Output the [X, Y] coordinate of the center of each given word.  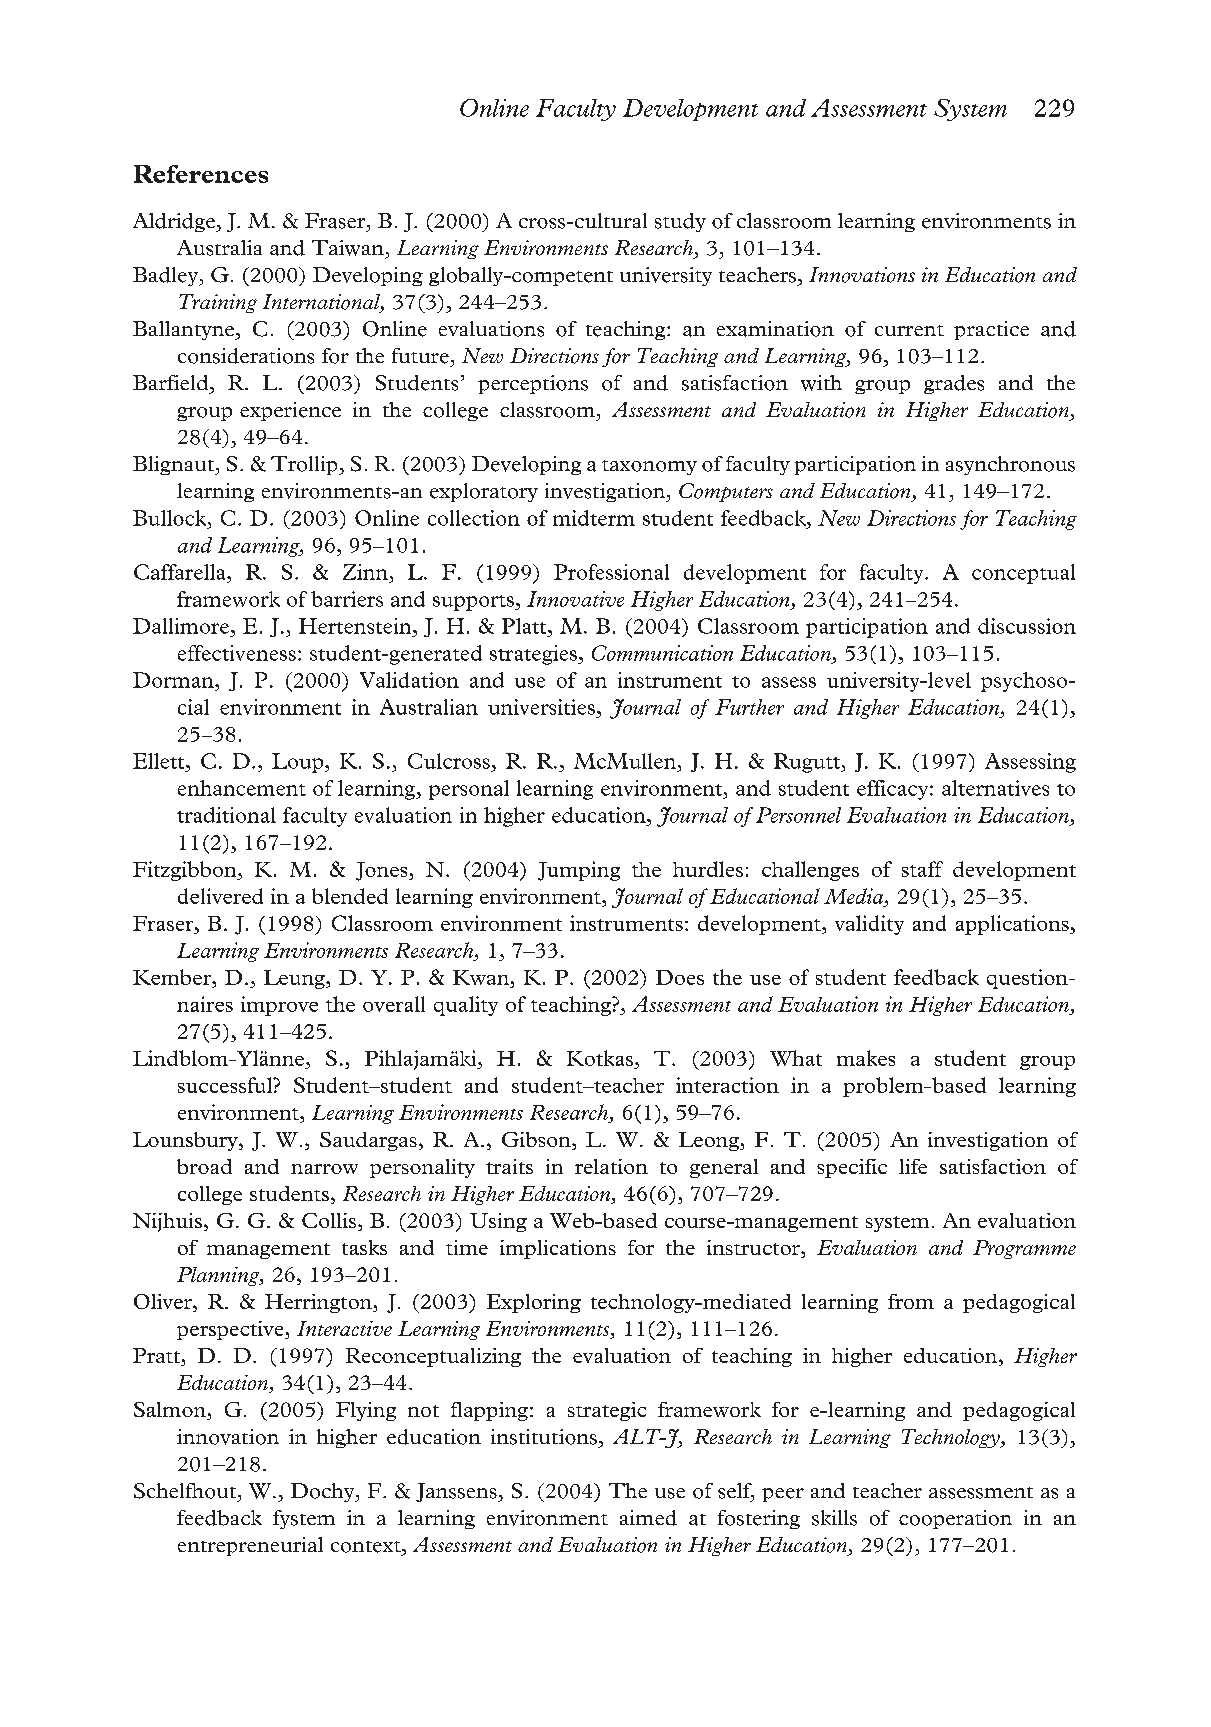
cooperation [955, 1519]
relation [611, 1166]
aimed [648, 1518]
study [680, 222]
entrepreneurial [250, 1546]
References [201, 174]
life [913, 1166]
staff [922, 869]
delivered [220, 896]
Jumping [579, 871]
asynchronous [1010, 465]
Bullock [171, 518]
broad [204, 1166]
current [909, 330]
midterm [594, 518]
